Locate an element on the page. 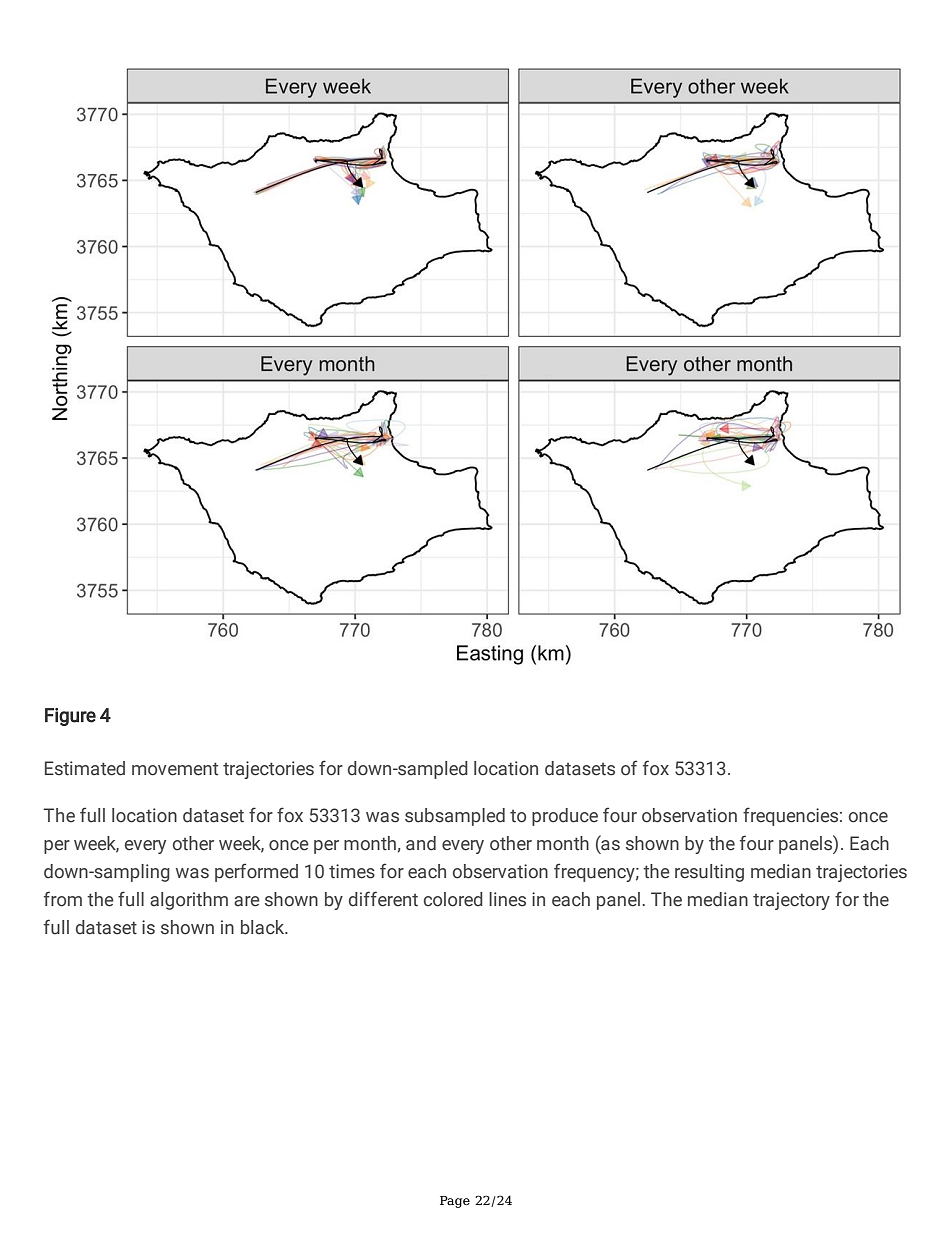 The image size is (952, 1233). Figure is located at coordinates (70, 717).
